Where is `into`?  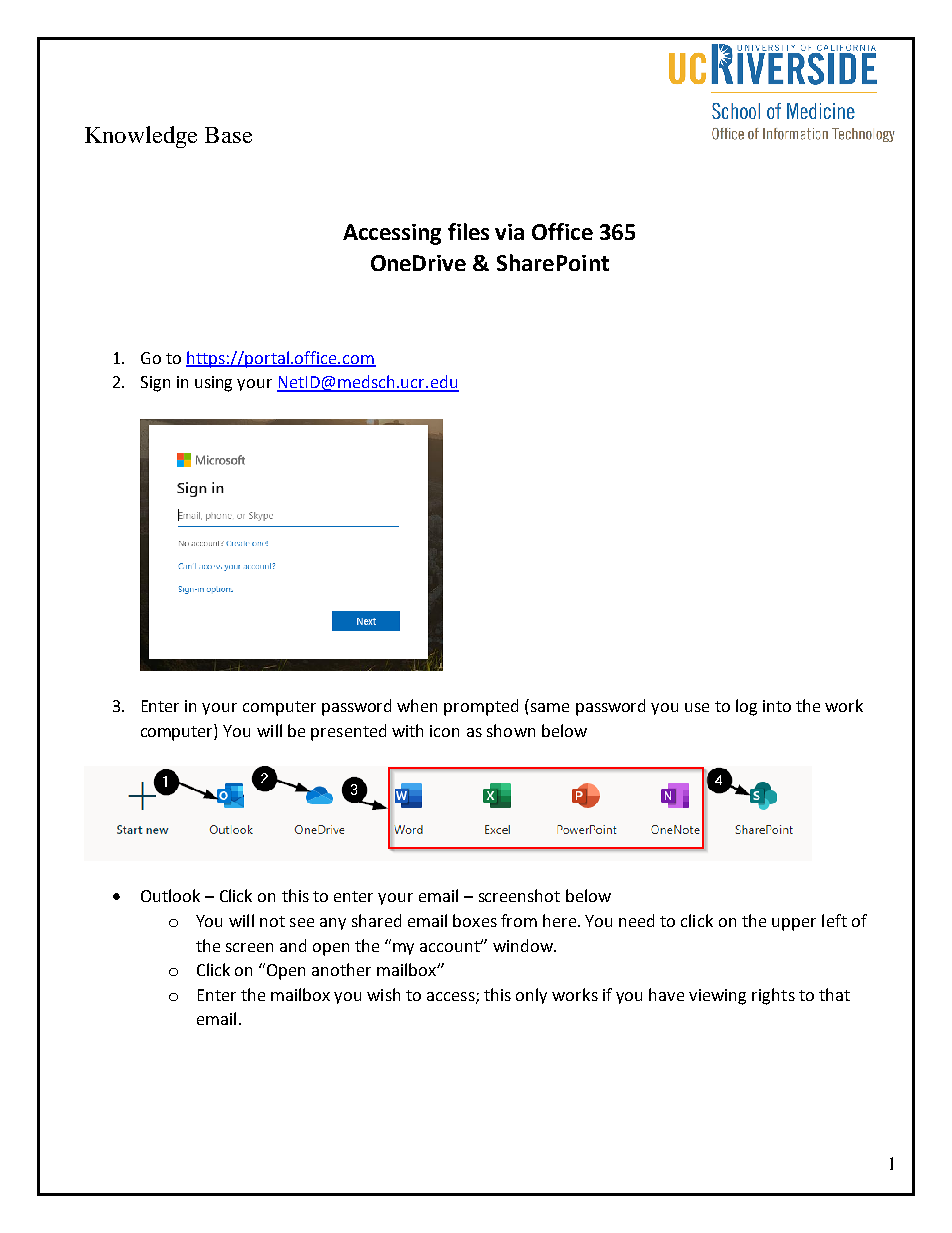 into is located at coordinates (777, 706).
